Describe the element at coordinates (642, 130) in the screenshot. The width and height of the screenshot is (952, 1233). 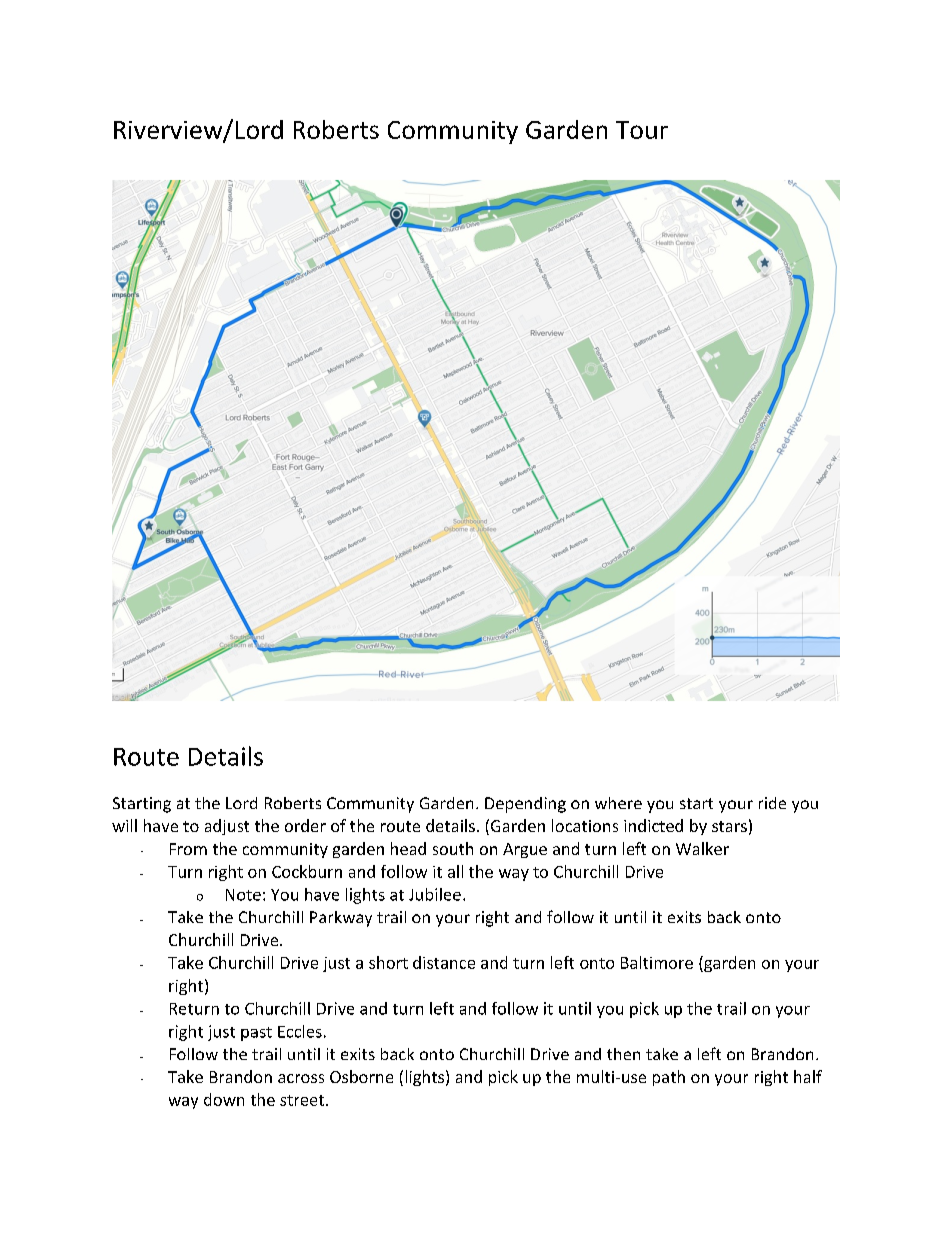
I see `Tour` at that location.
